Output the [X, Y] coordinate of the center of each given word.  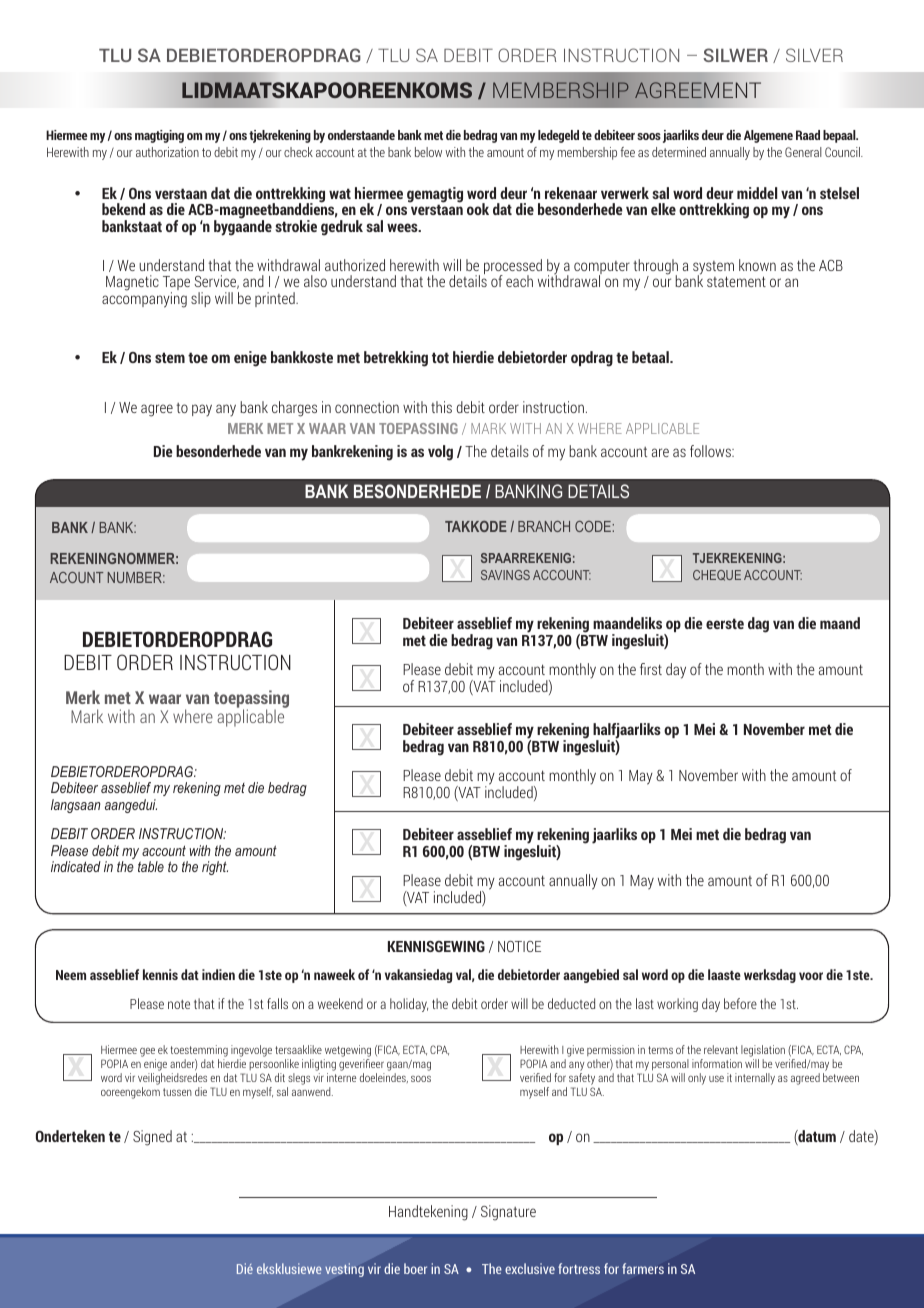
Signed [152, 1138]
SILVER [814, 55]
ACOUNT [76, 577]
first [651, 669]
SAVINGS [505, 575]
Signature [508, 1213]
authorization [167, 152]
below [428, 152]
